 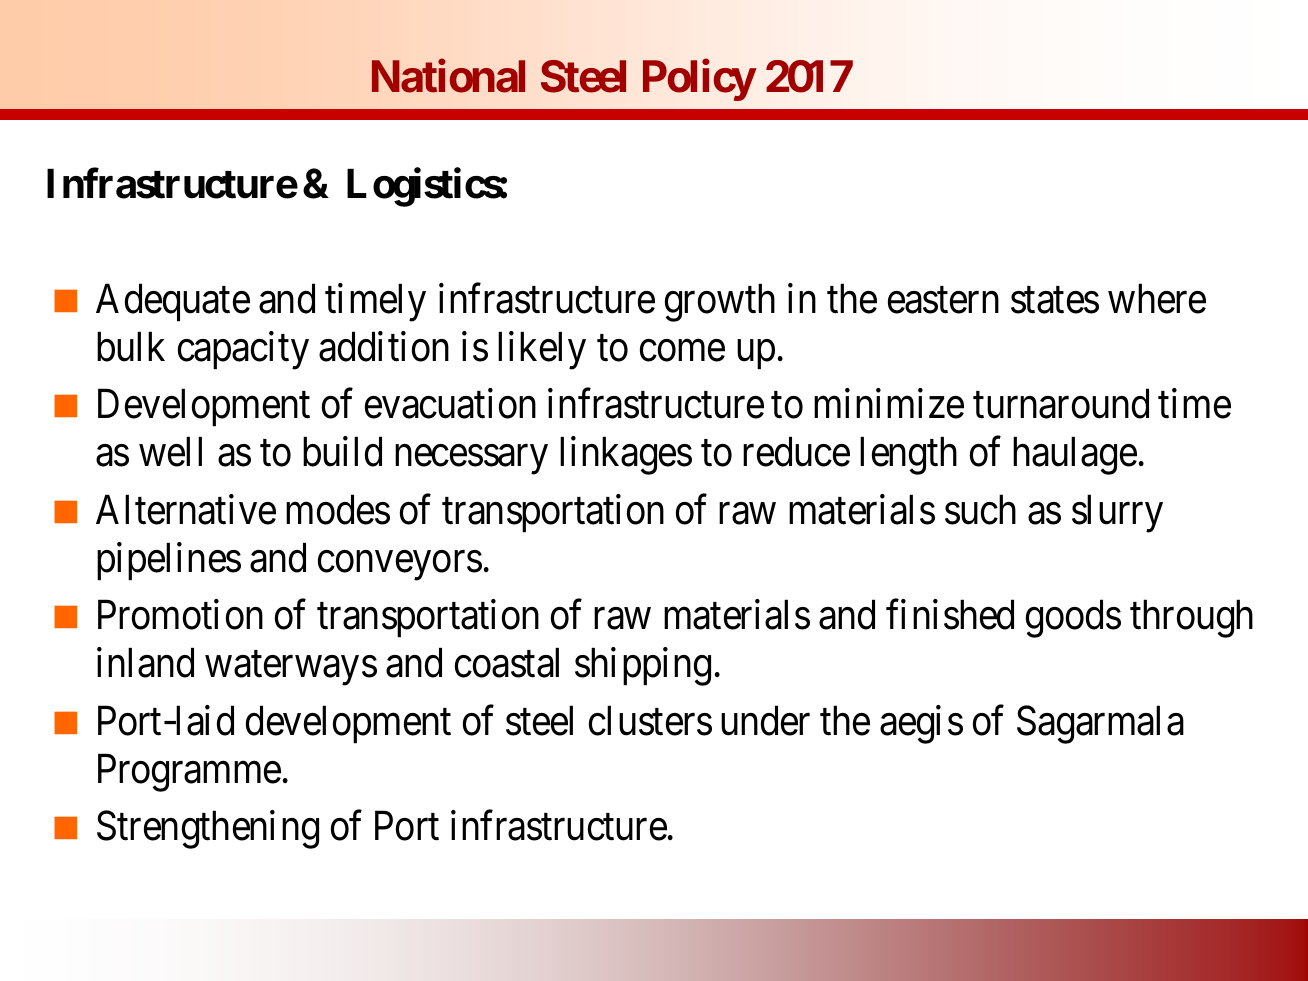 I want to click on Policy, so click(x=699, y=80).
